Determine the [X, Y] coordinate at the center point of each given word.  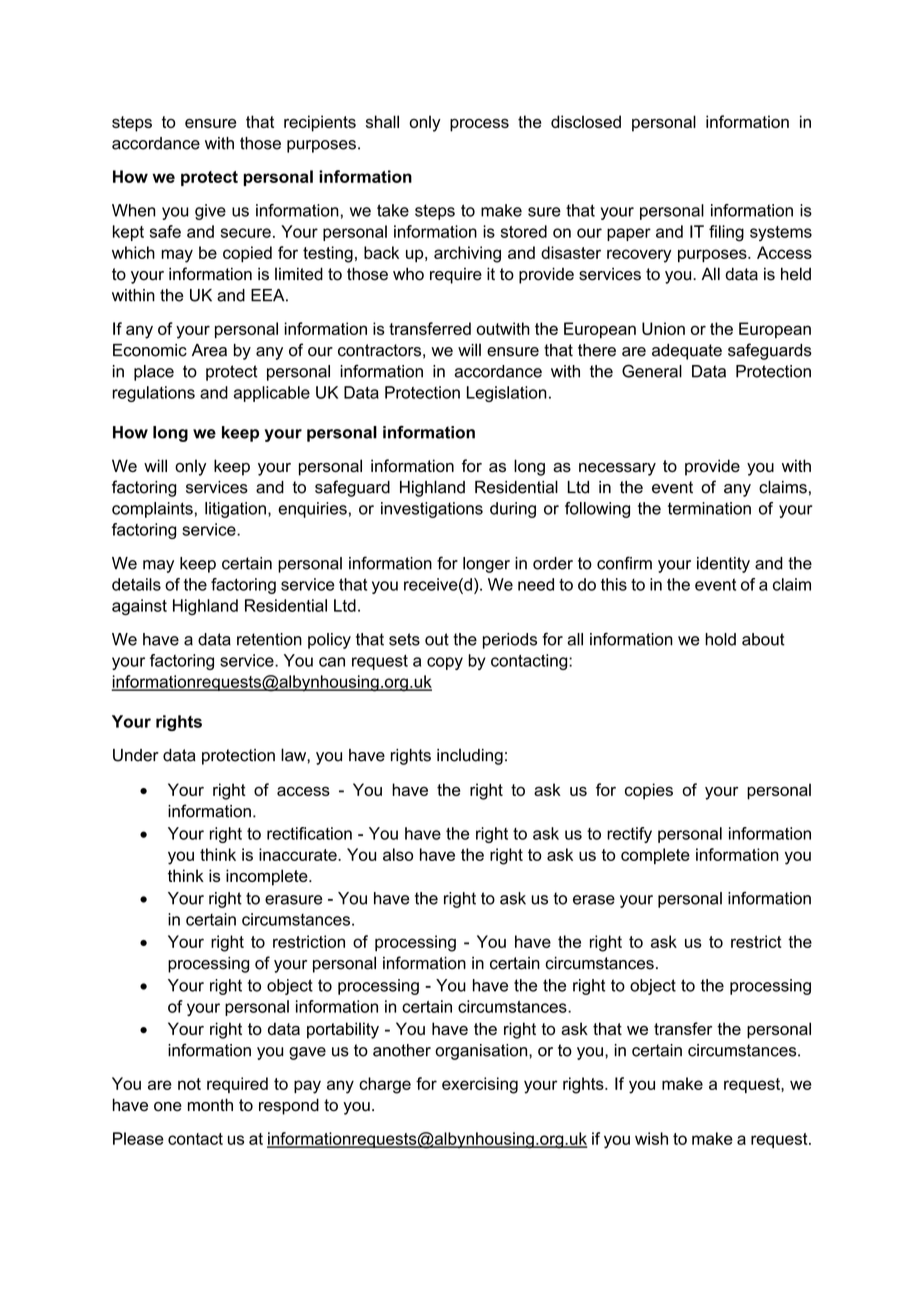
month [210, 1105]
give [210, 212]
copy [445, 663]
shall [382, 121]
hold [720, 639]
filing [726, 233]
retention [269, 639]
